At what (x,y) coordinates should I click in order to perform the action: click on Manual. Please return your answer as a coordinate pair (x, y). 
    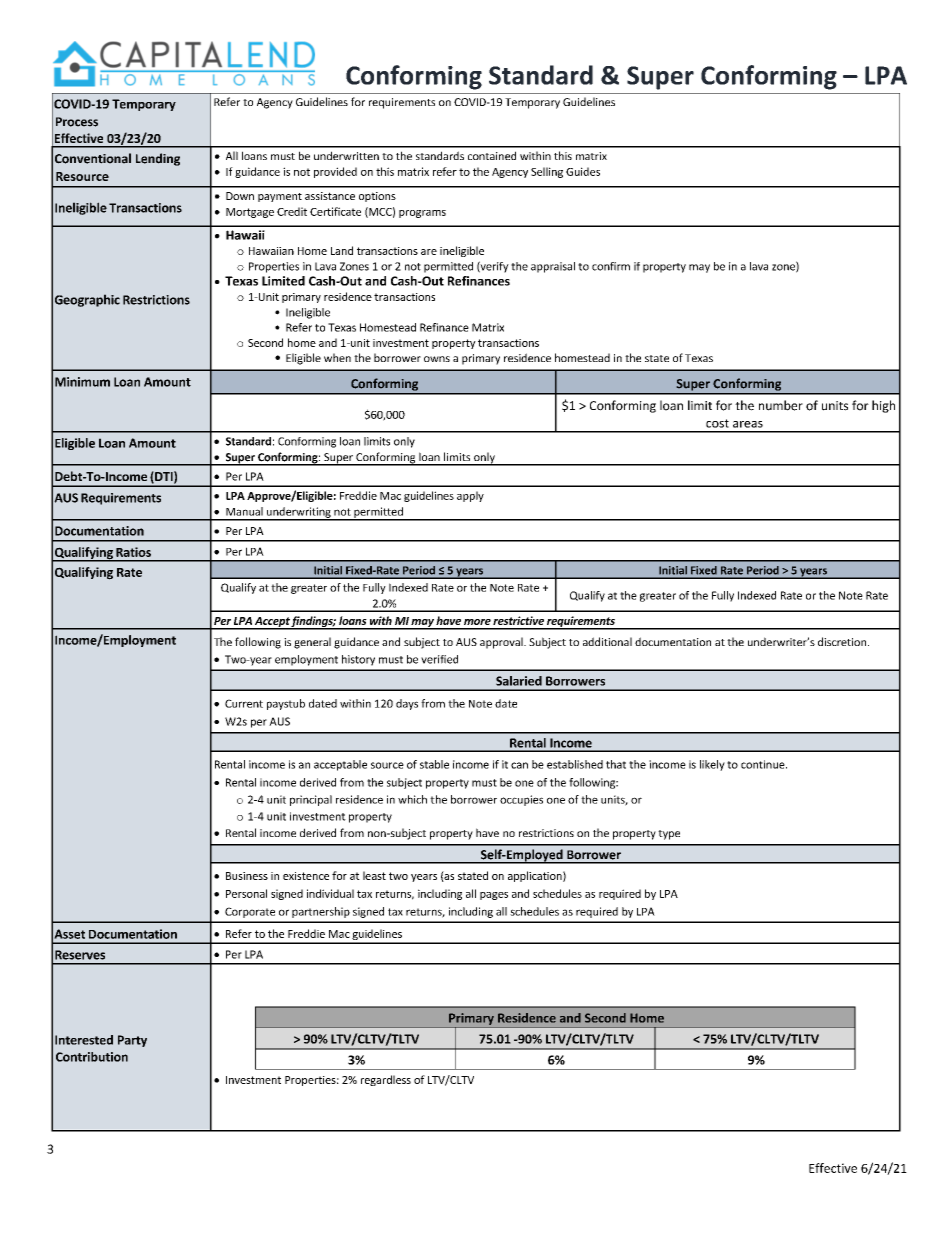
    Looking at the image, I should click on (244, 511).
